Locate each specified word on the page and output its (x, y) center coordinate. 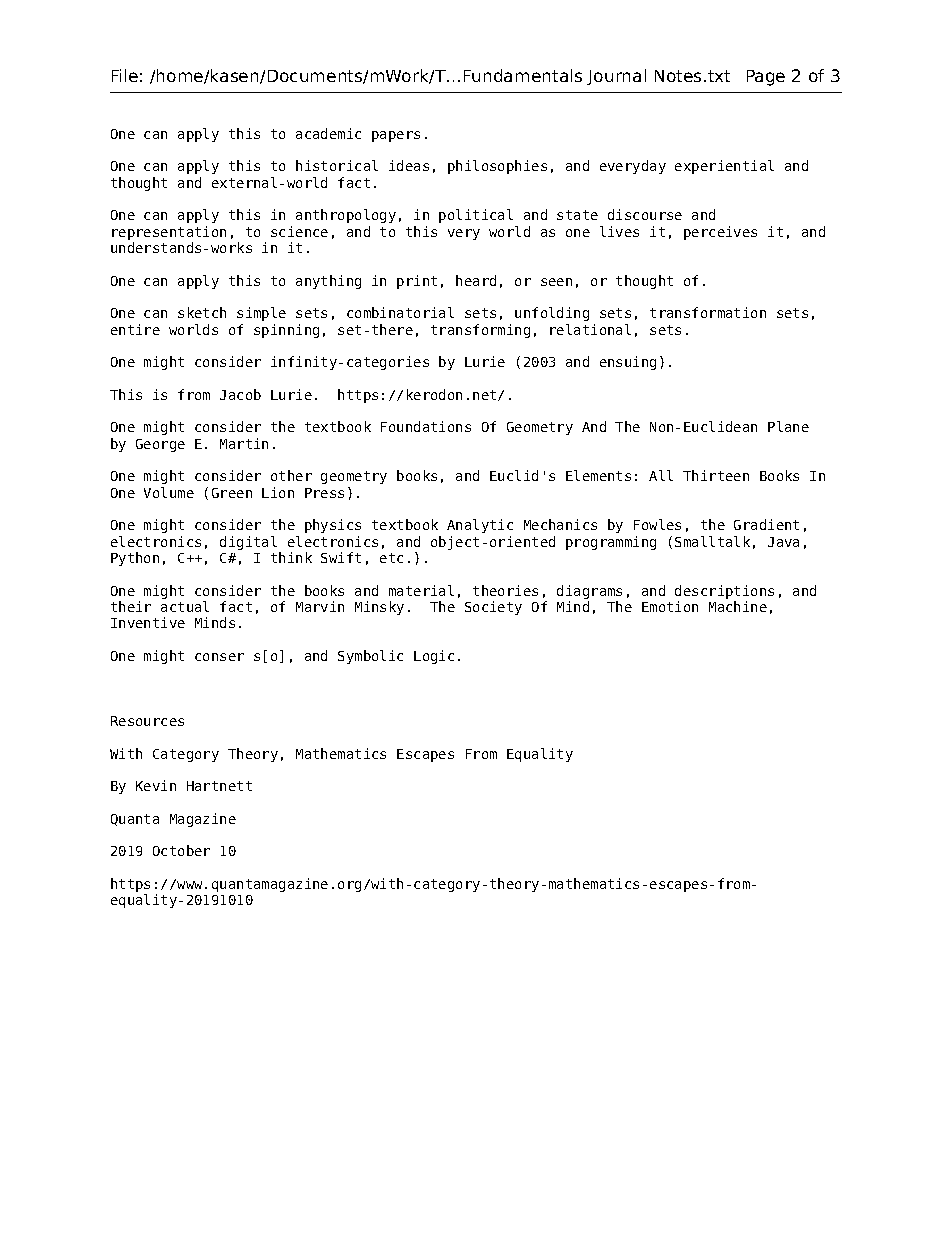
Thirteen (716, 475)
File (125, 75)
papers (396, 136)
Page (766, 78)
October (181, 850)
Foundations (426, 426)
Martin (244, 443)
